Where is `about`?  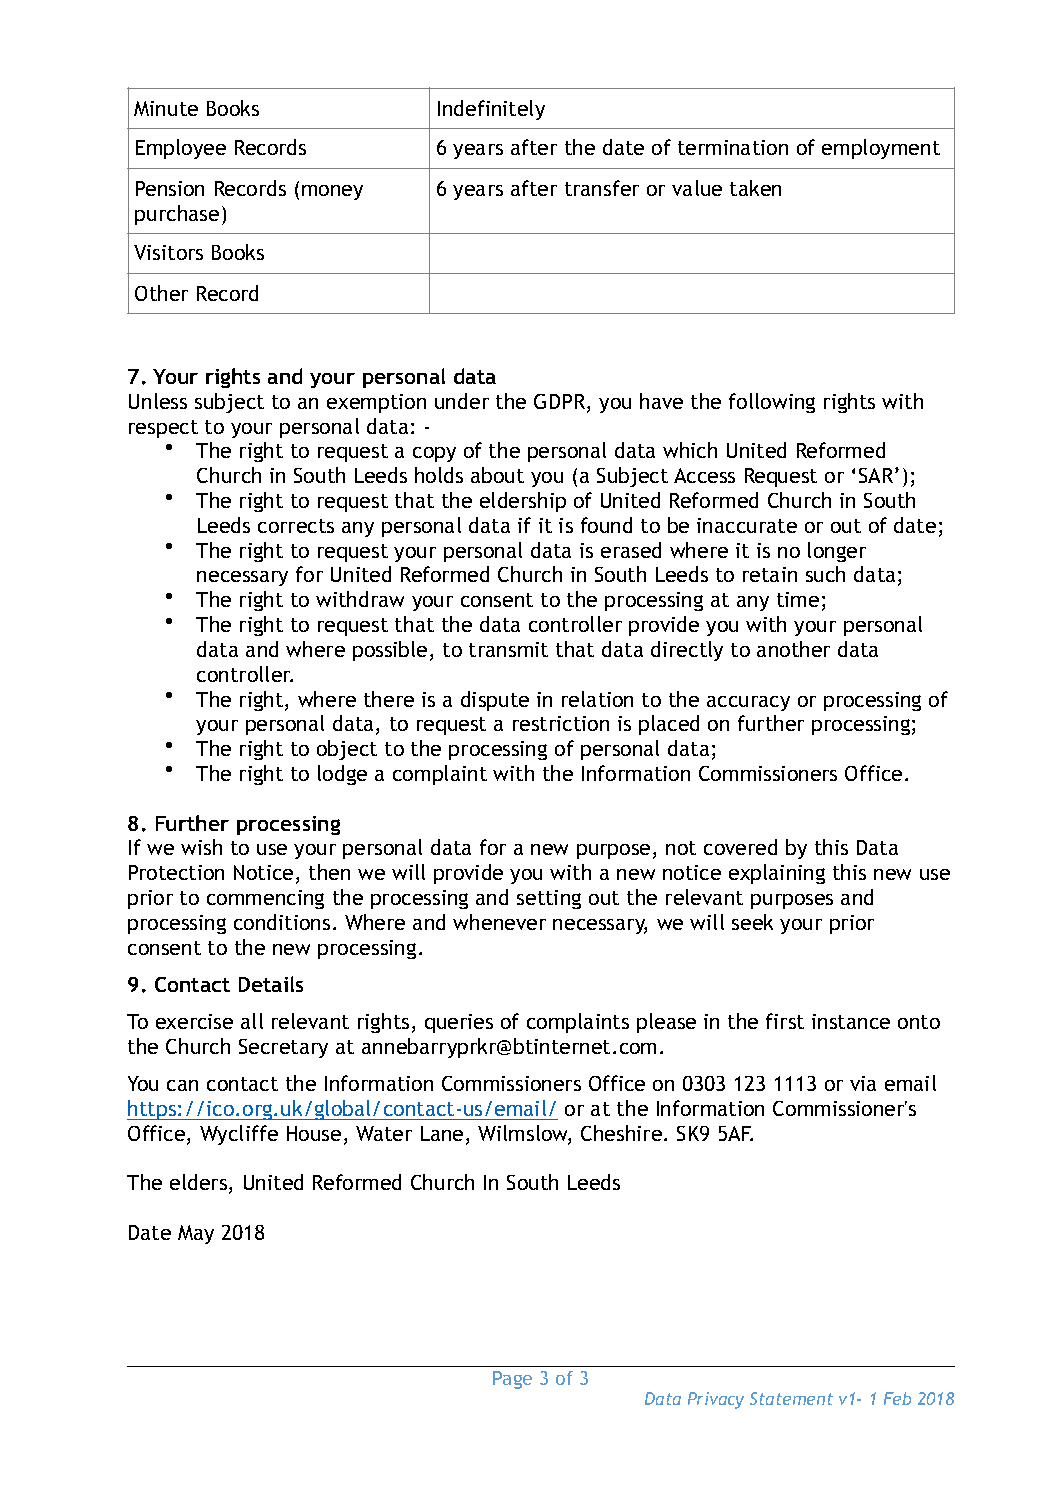 about is located at coordinates (497, 475).
